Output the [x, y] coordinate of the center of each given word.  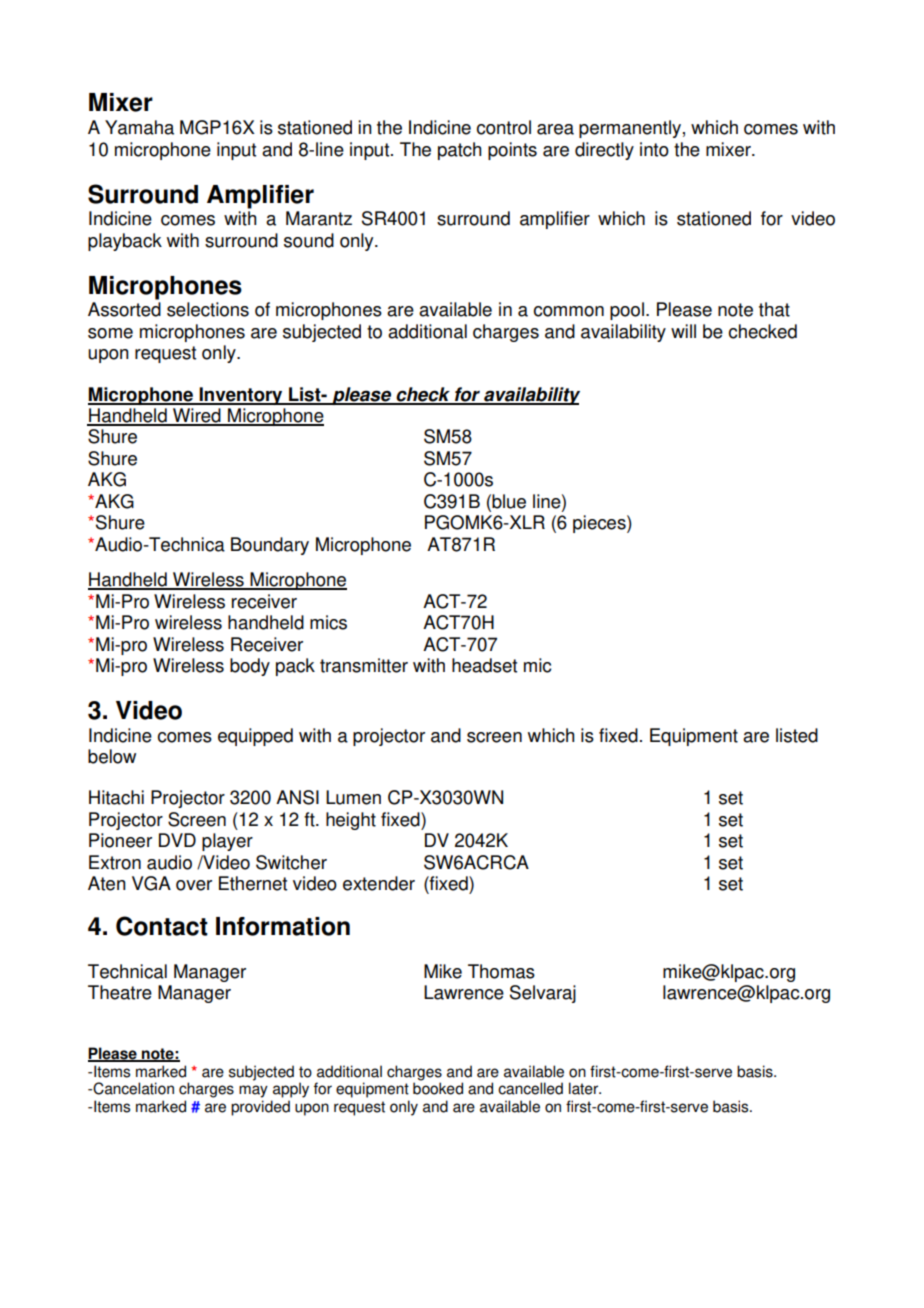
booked [438, 1088]
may [253, 1091]
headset [484, 665]
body [250, 667]
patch [459, 151]
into [654, 149]
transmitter [364, 665]
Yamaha [139, 127]
